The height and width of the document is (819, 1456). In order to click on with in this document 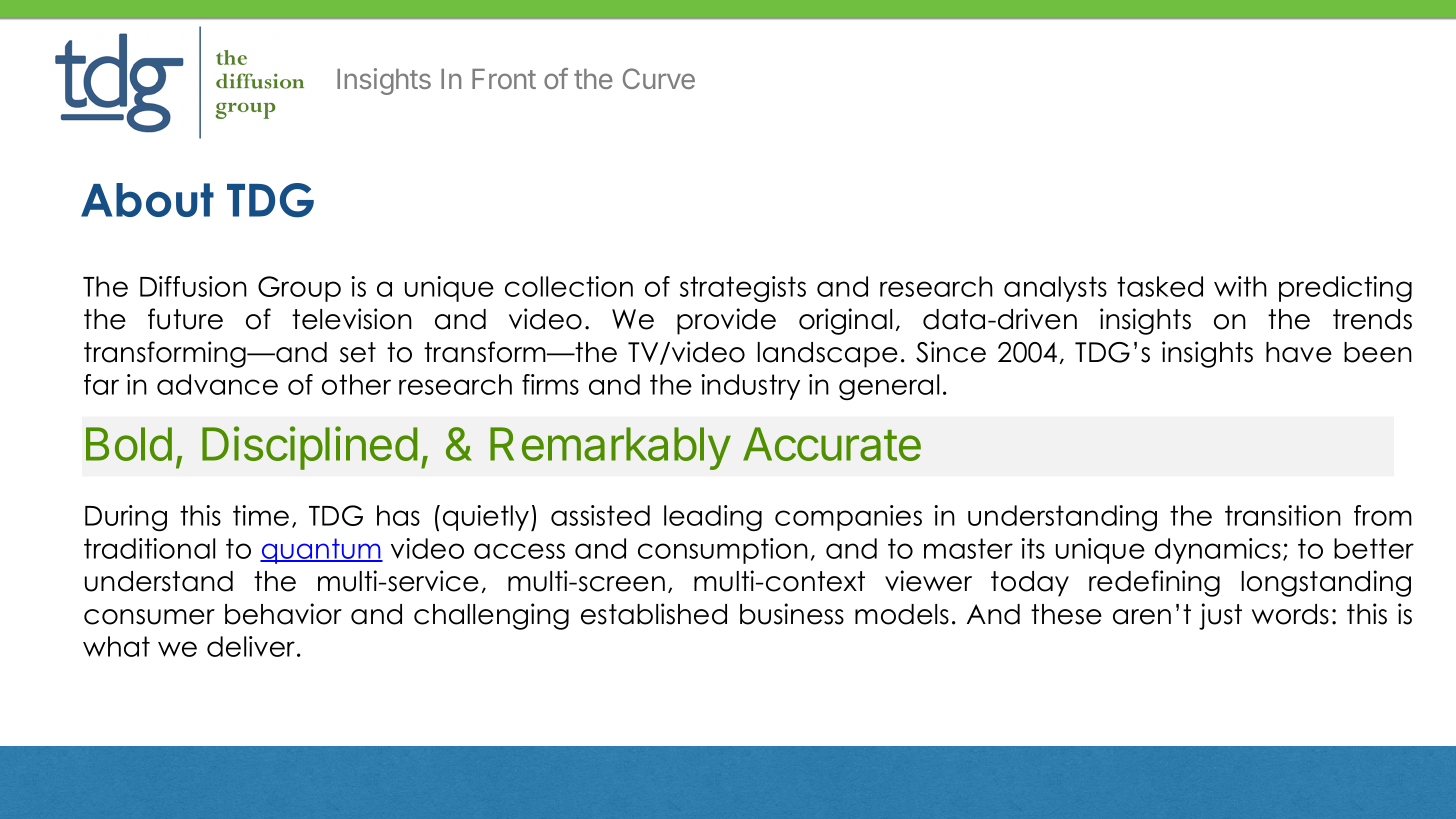, I will do `click(1240, 286)`.
